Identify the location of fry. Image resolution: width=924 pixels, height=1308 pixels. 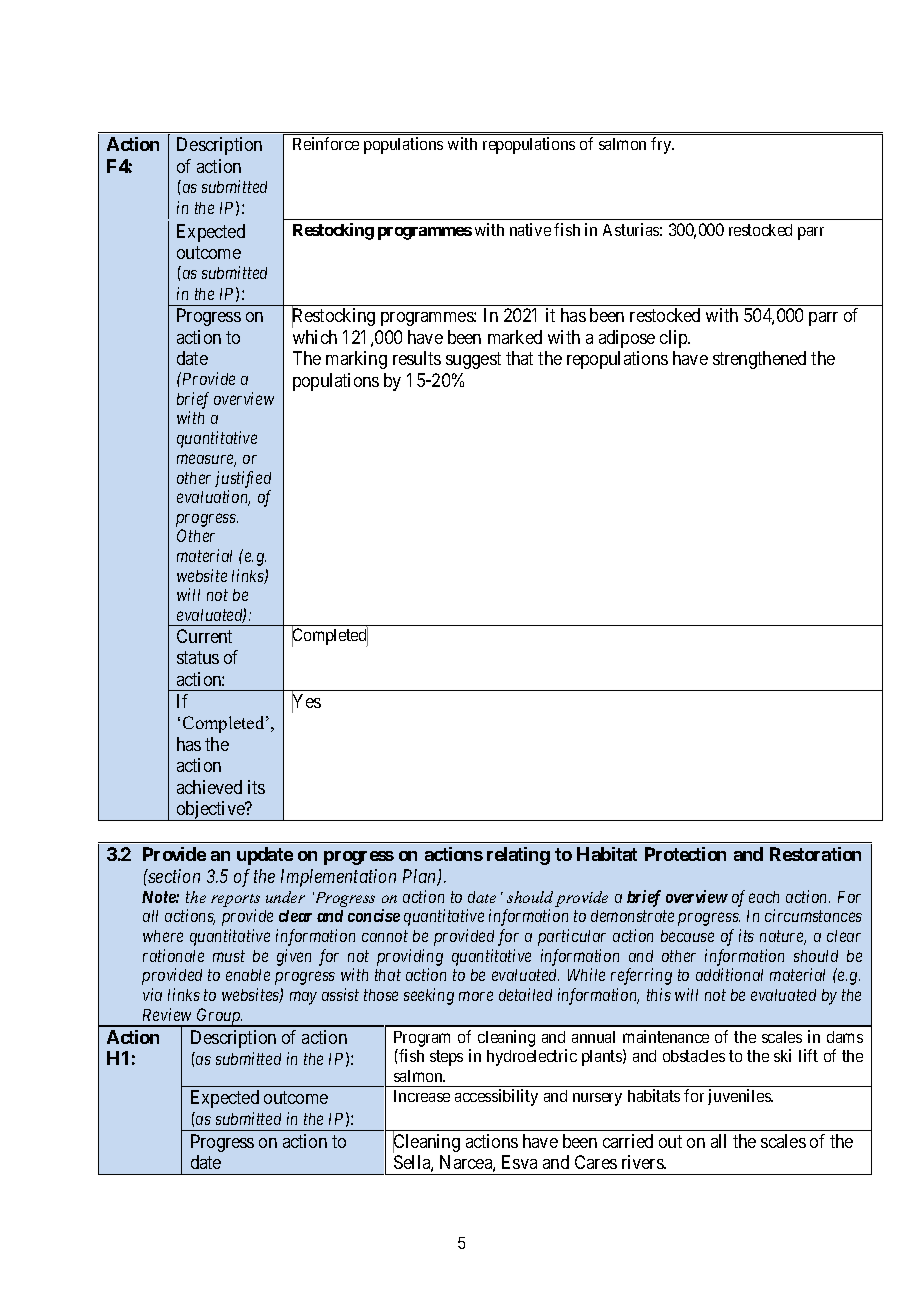
(662, 145).
